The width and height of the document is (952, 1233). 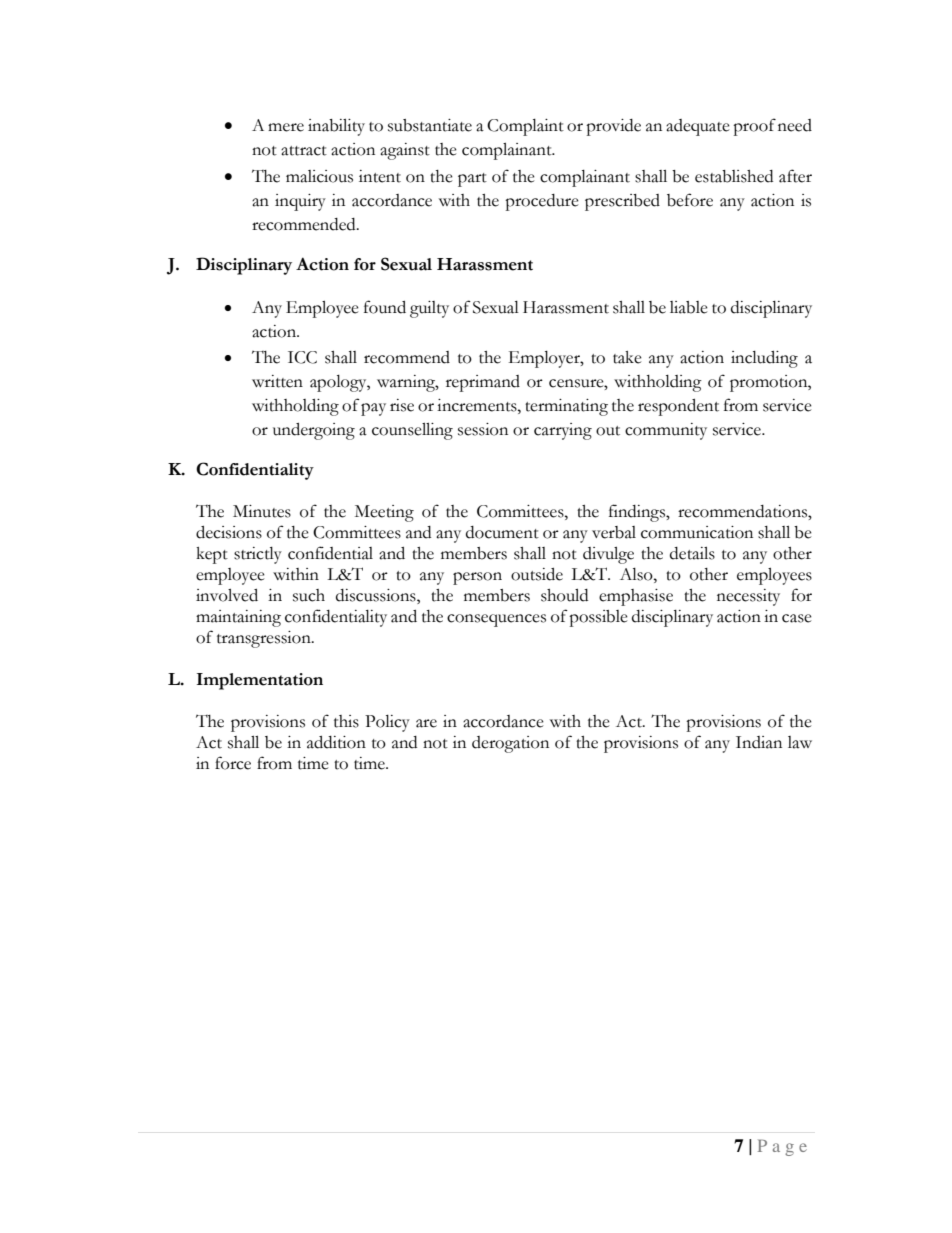 I want to click on Complaint, so click(x=525, y=127).
